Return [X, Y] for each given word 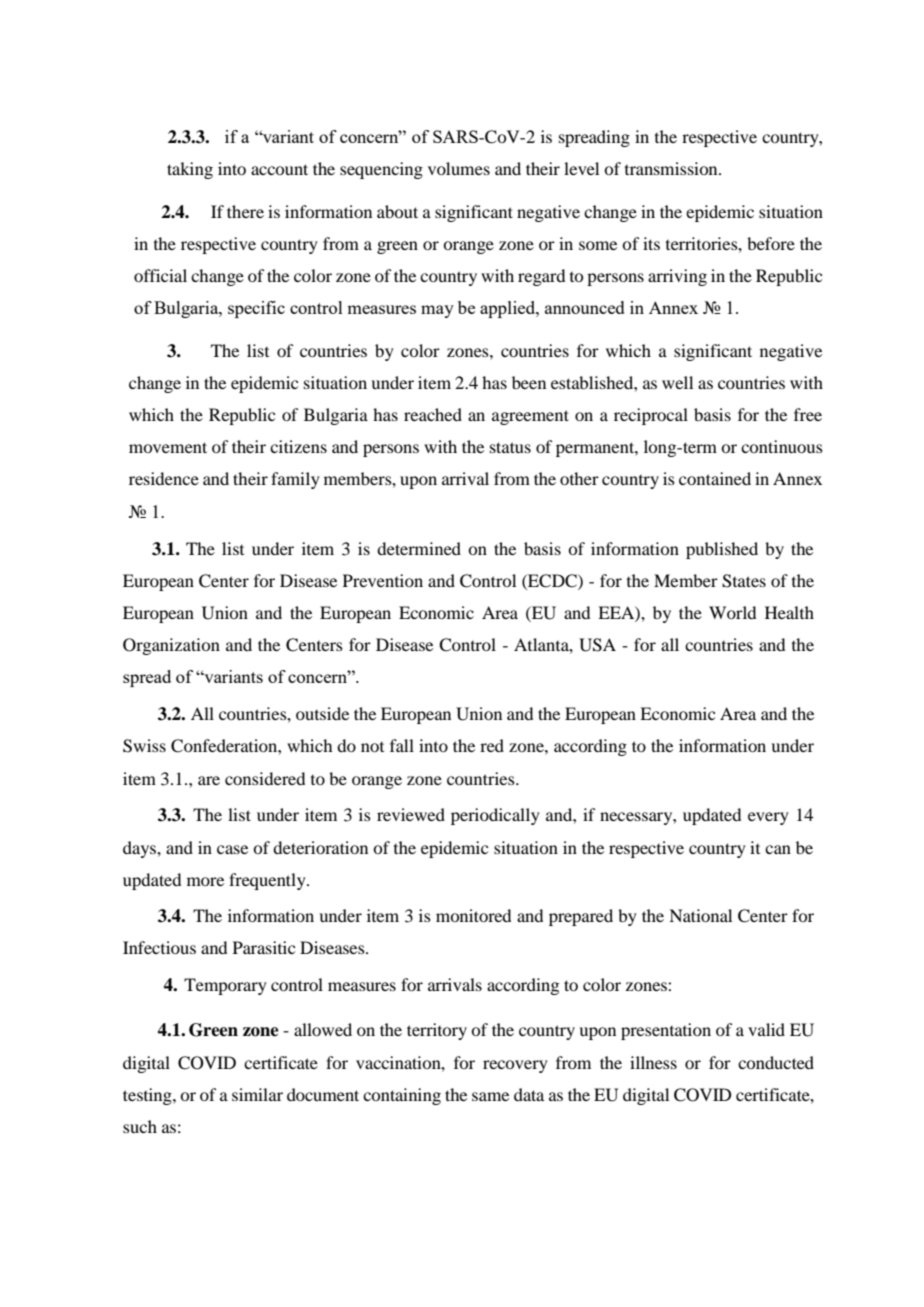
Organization [171, 646]
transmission [672, 168]
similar [257, 1094]
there [245, 211]
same [490, 1096]
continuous [782, 446]
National [700, 915]
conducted [776, 1062]
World [732, 612]
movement [168, 447]
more [205, 881]
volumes [459, 168]
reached [433, 414]
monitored [473, 915]
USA [597, 645]
